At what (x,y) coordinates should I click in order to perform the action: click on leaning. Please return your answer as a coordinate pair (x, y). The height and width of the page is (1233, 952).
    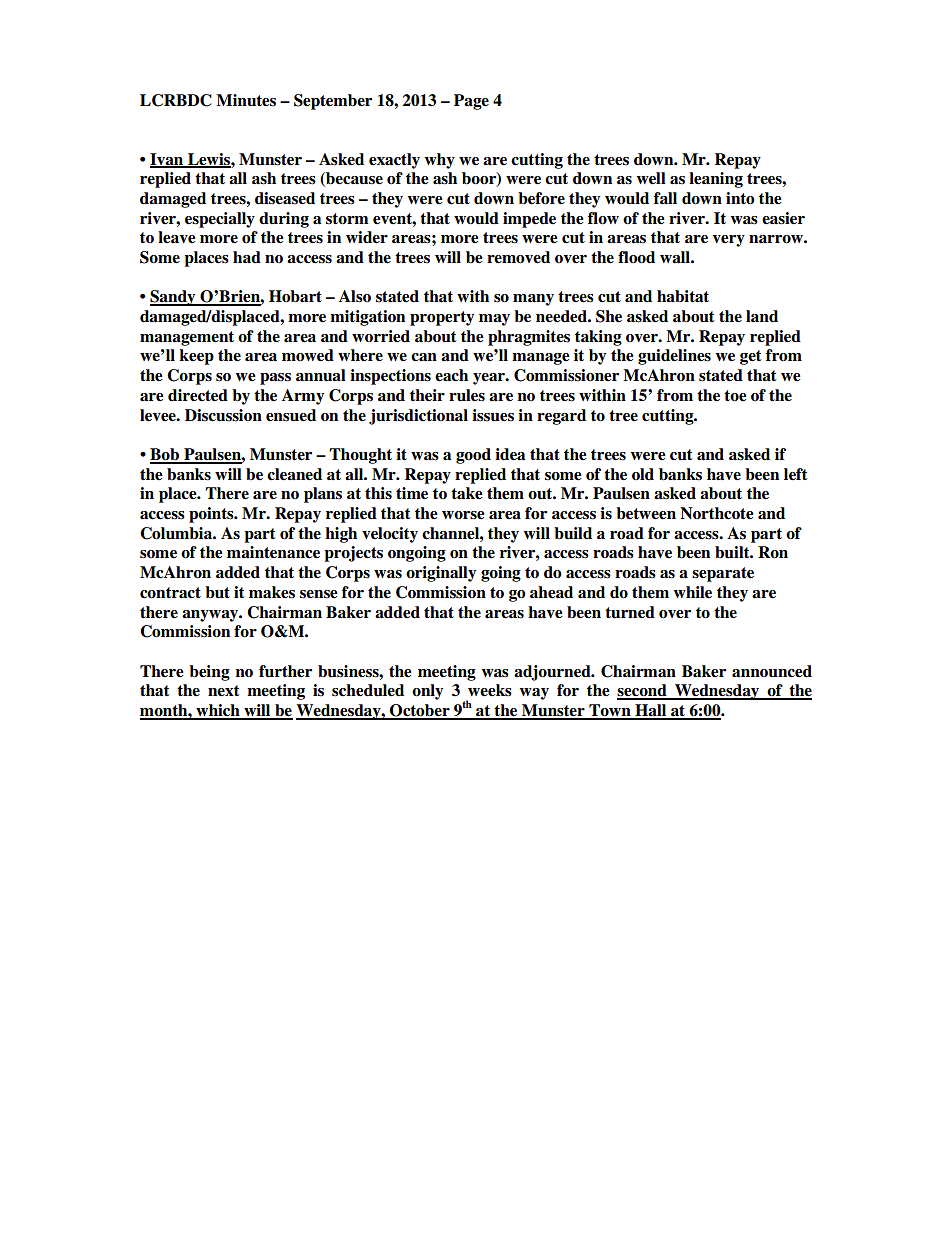
    Looking at the image, I should click on (716, 180).
